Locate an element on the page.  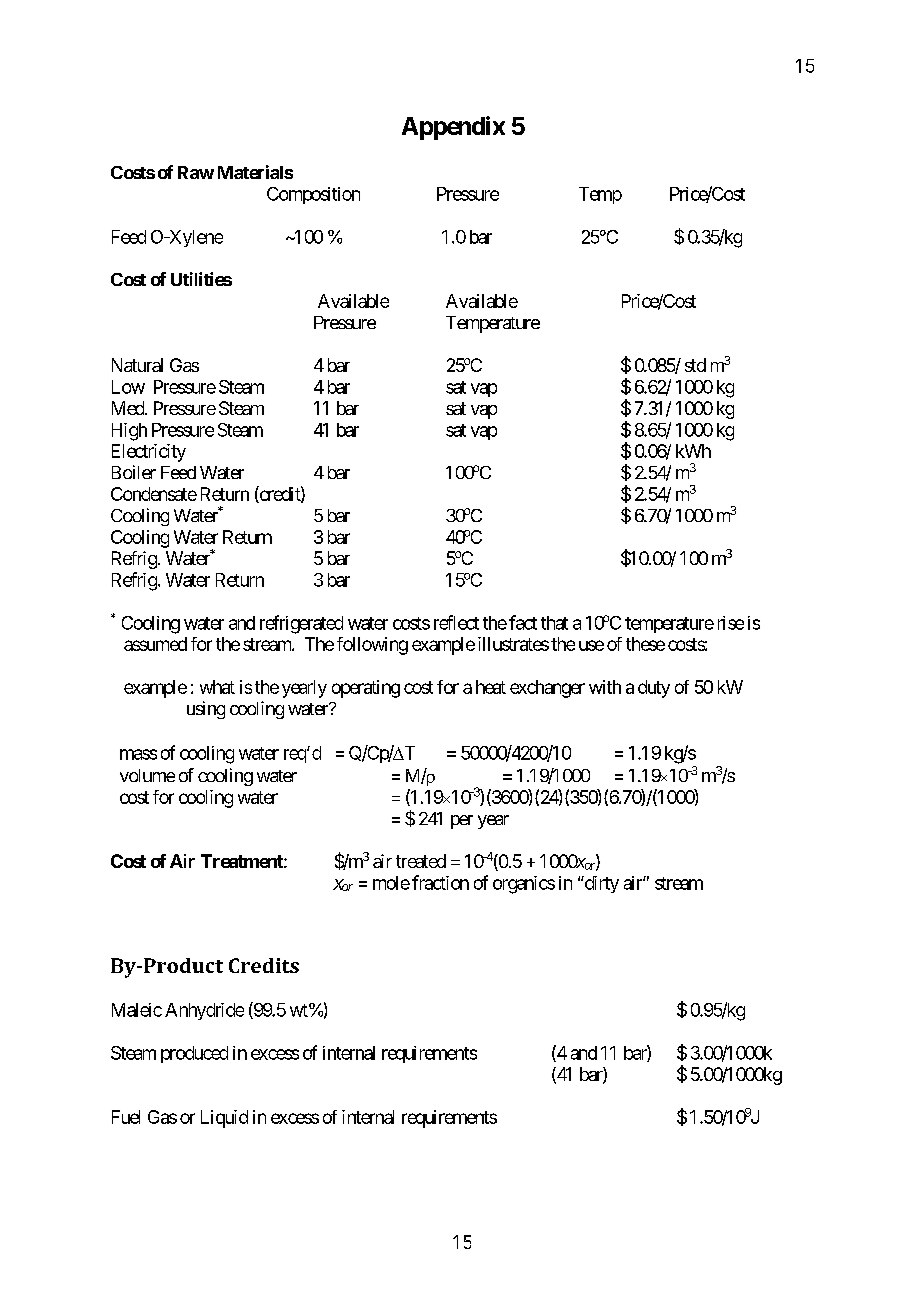
treated is located at coordinates (421, 861).
